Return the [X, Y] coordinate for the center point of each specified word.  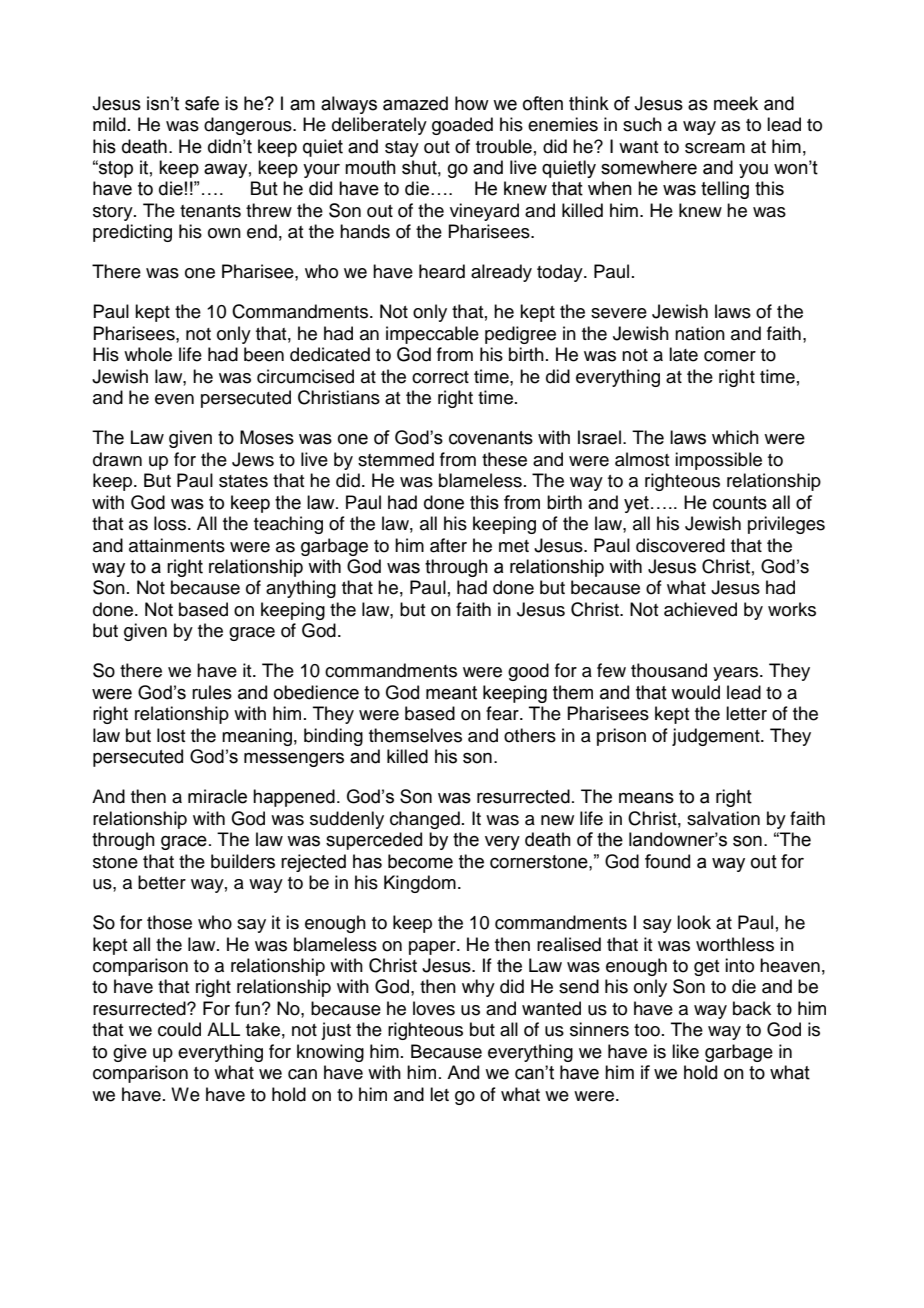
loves [434, 1008]
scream [715, 148]
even [174, 399]
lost [171, 735]
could [179, 1029]
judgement [717, 737]
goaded [462, 126]
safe [202, 103]
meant [451, 693]
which [735, 437]
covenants [491, 438]
